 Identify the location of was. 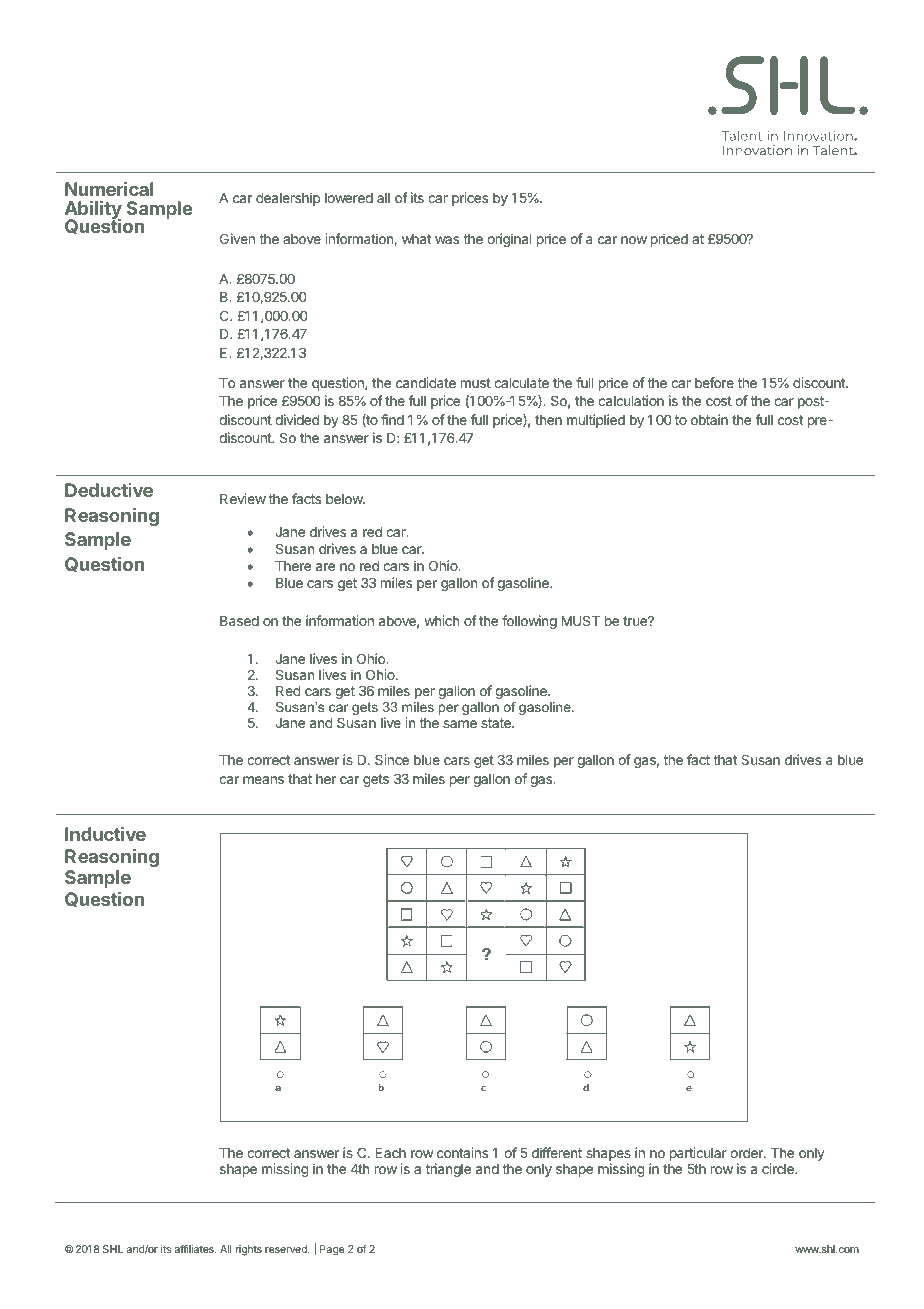
(447, 240).
